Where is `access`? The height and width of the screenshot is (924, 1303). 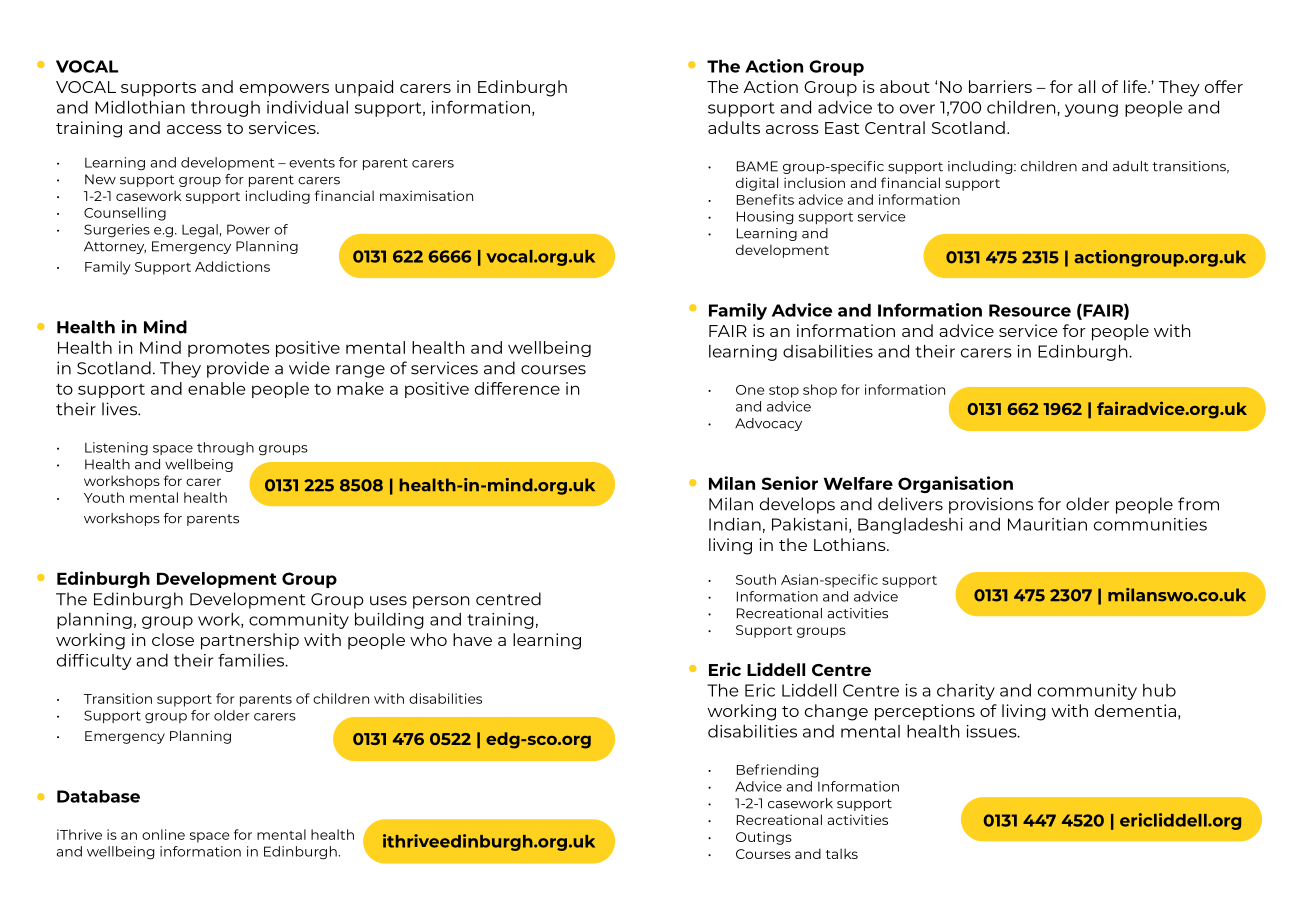 access is located at coordinates (194, 129).
